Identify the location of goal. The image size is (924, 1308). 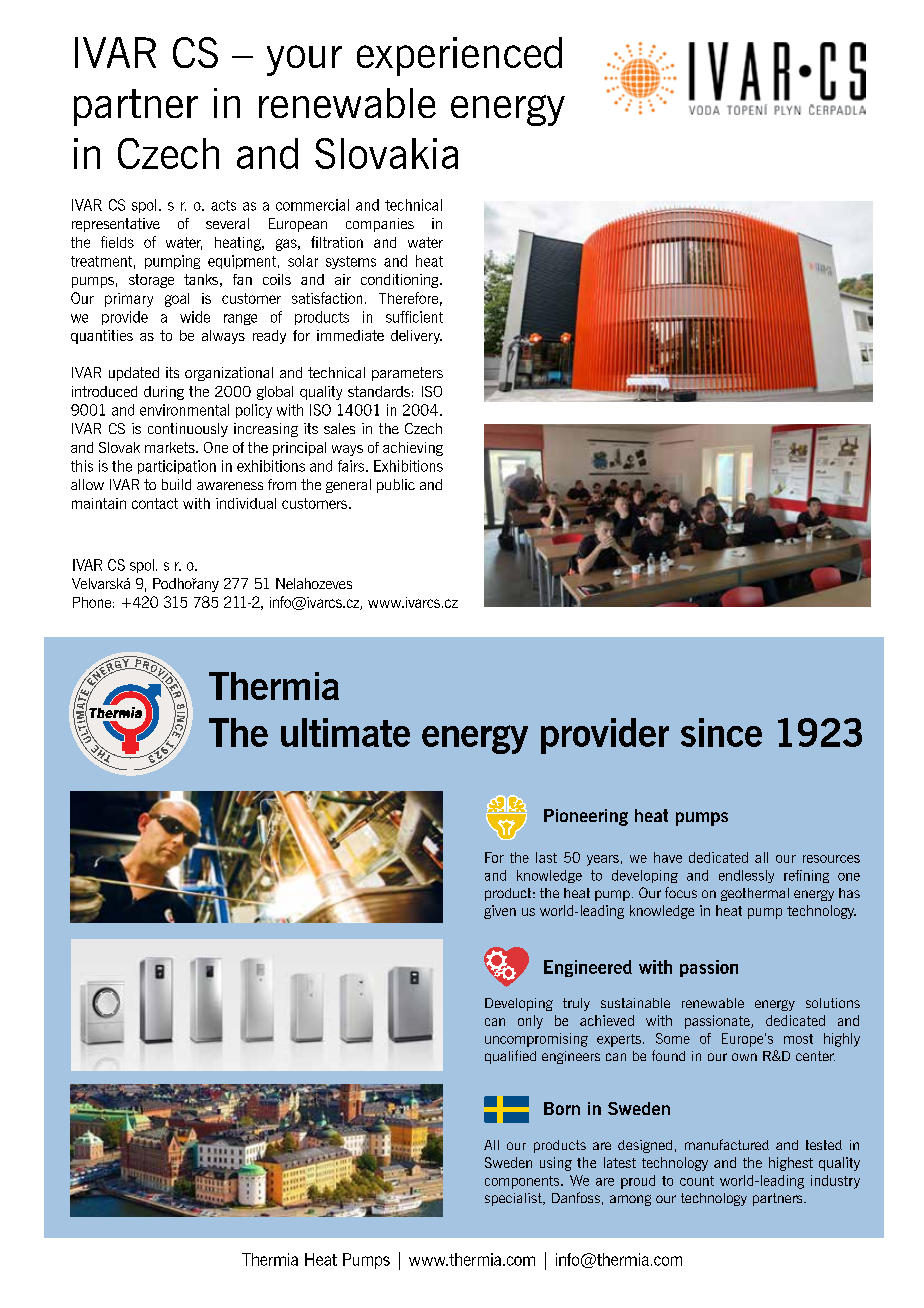
(177, 300).
